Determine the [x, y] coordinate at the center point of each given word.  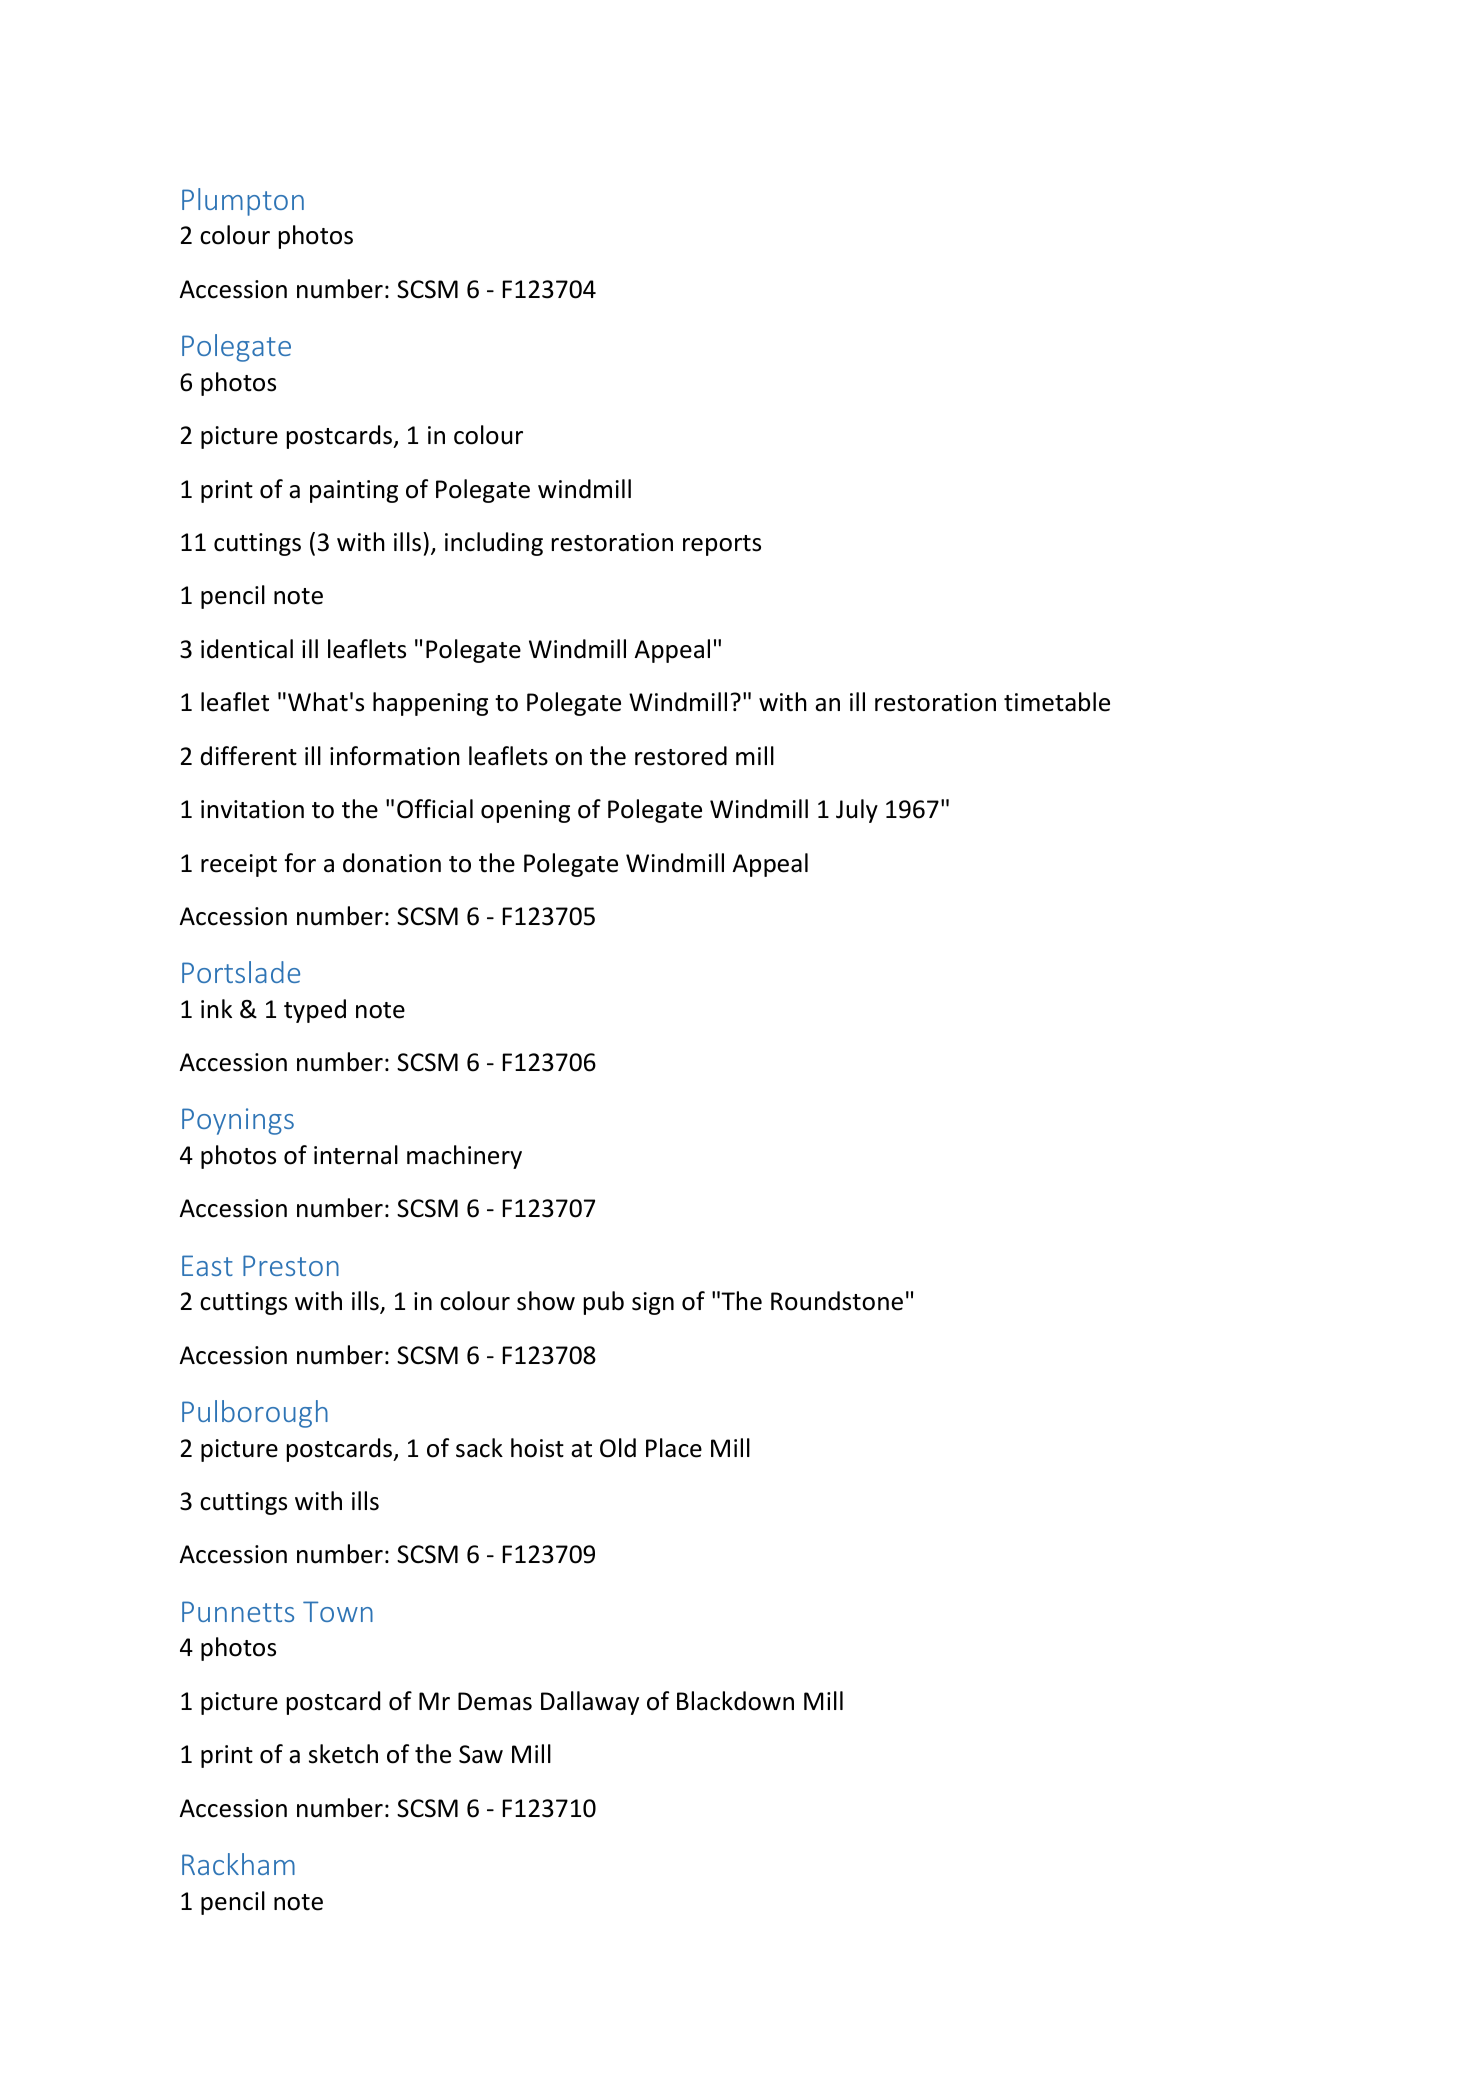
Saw [481, 1754]
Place [674, 1448]
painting [354, 491]
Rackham [238, 1864]
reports [722, 545]
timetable [1057, 702]
